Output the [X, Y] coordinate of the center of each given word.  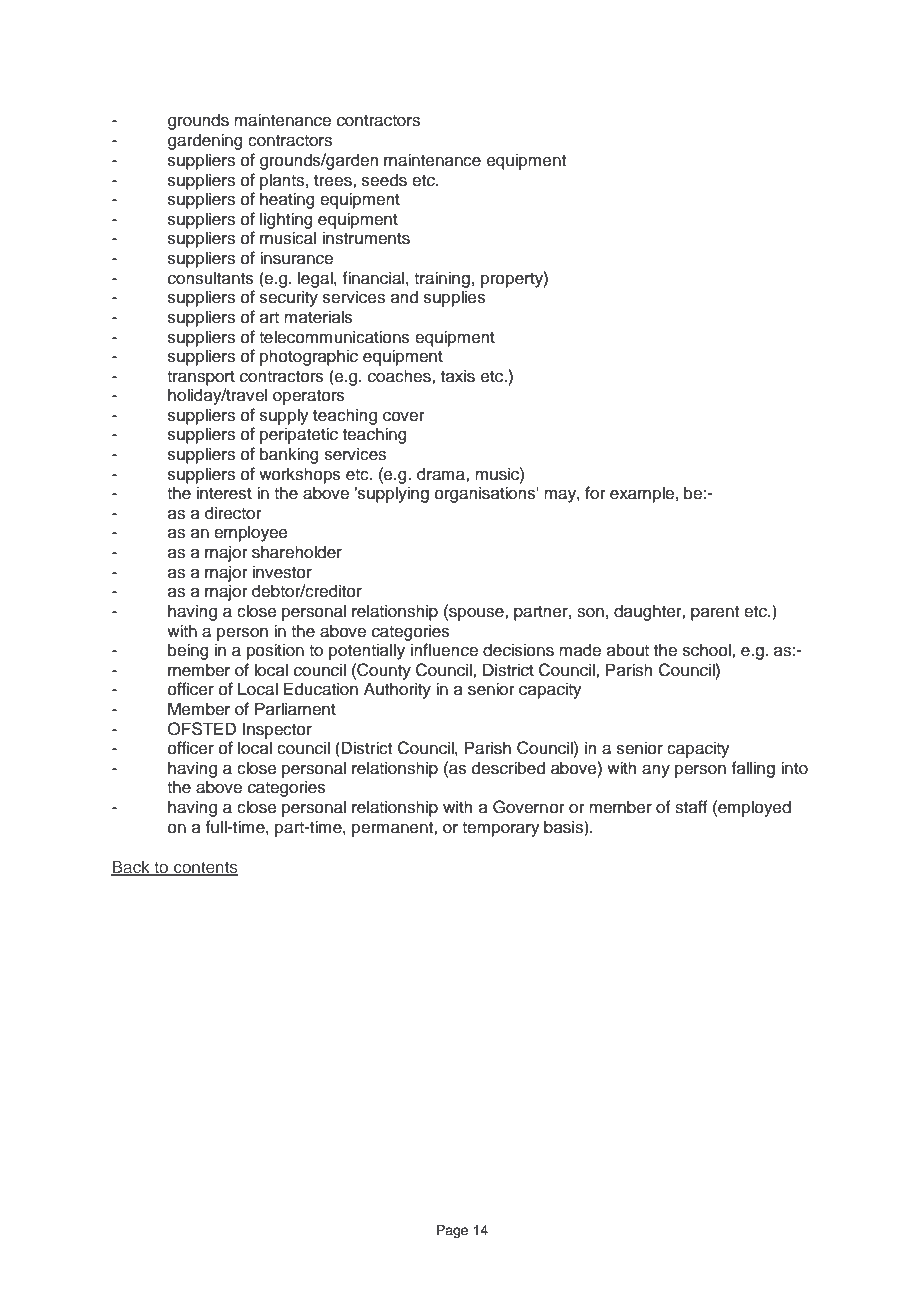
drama [442, 474]
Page [452, 1231]
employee [251, 533]
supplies [455, 298]
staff [691, 807]
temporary [501, 829]
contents [205, 868]
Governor [529, 807]
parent [715, 613]
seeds [384, 180]
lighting [286, 220]
